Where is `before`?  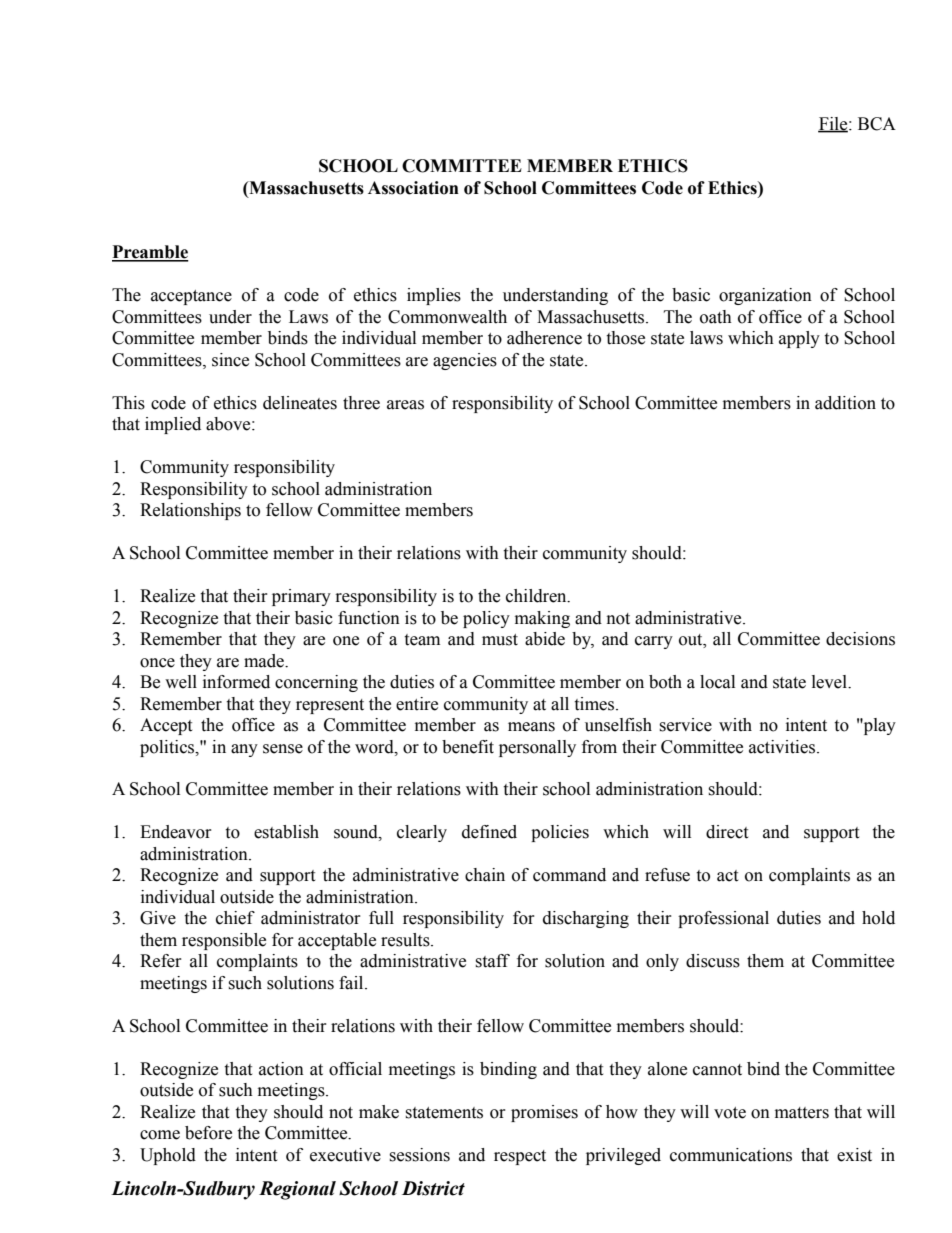
before is located at coordinates (208, 1133).
